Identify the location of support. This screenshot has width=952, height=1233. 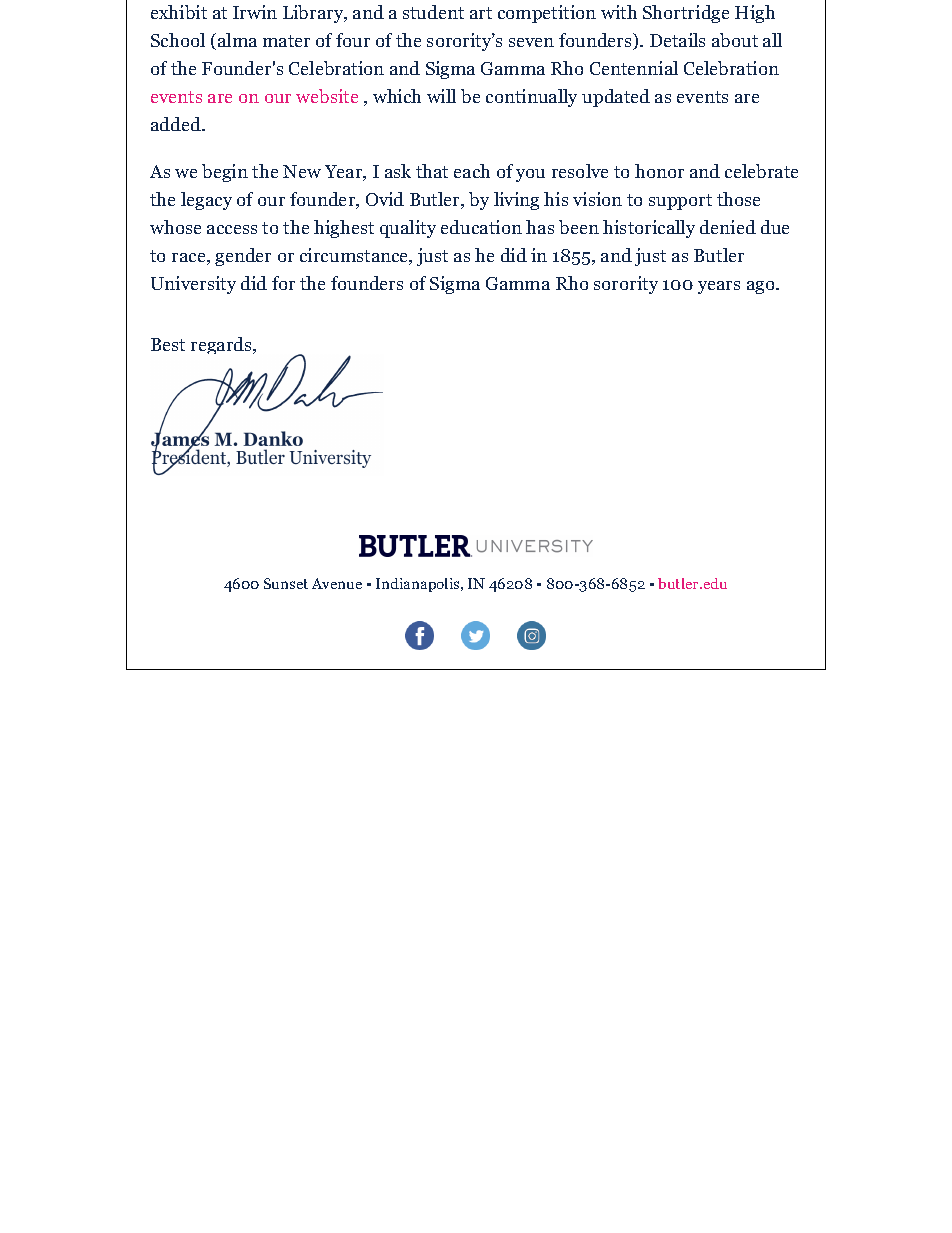
(680, 202).
